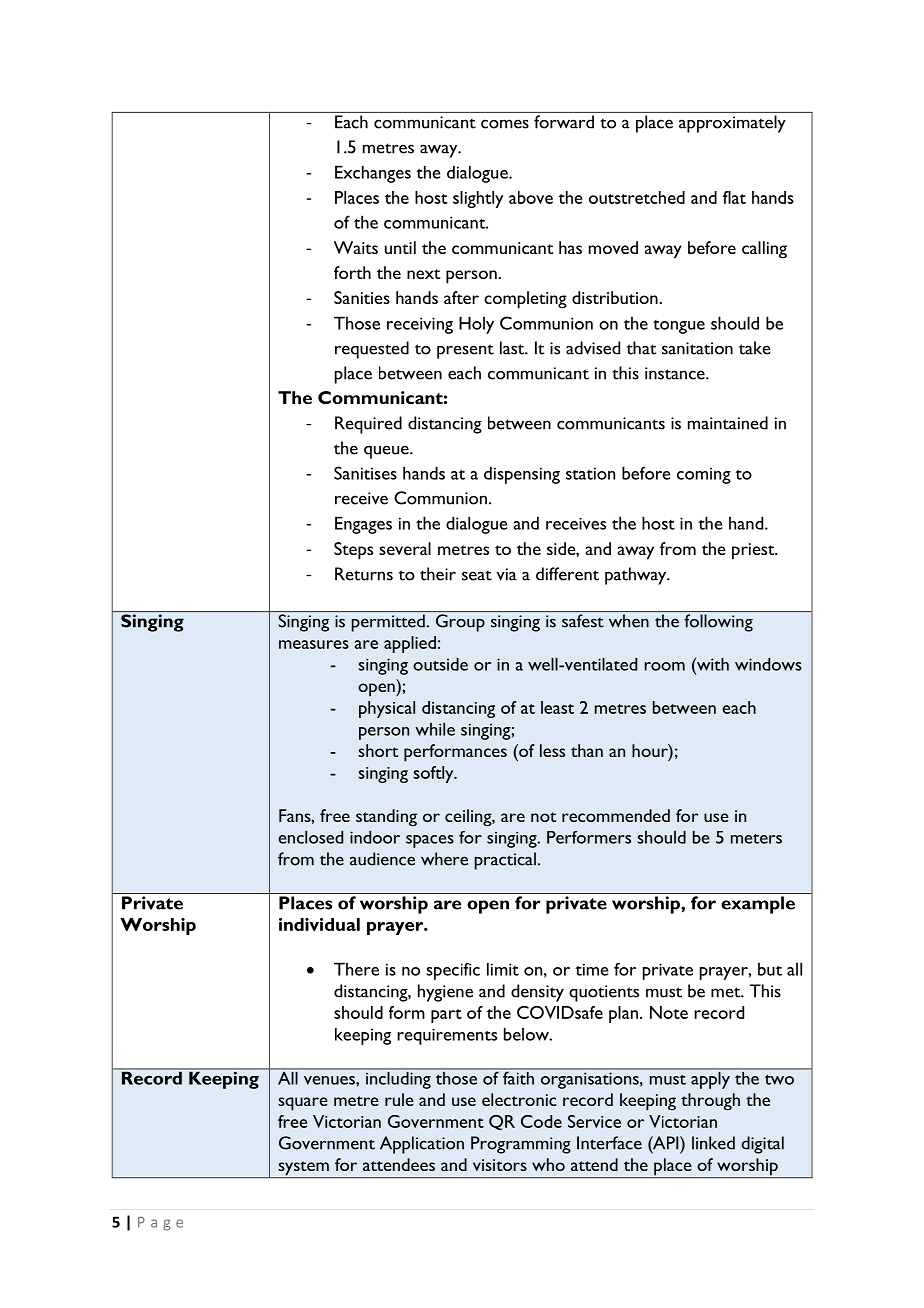  What do you see at coordinates (564, 122) in the screenshot?
I see `forward` at bounding box center [564, 122].
